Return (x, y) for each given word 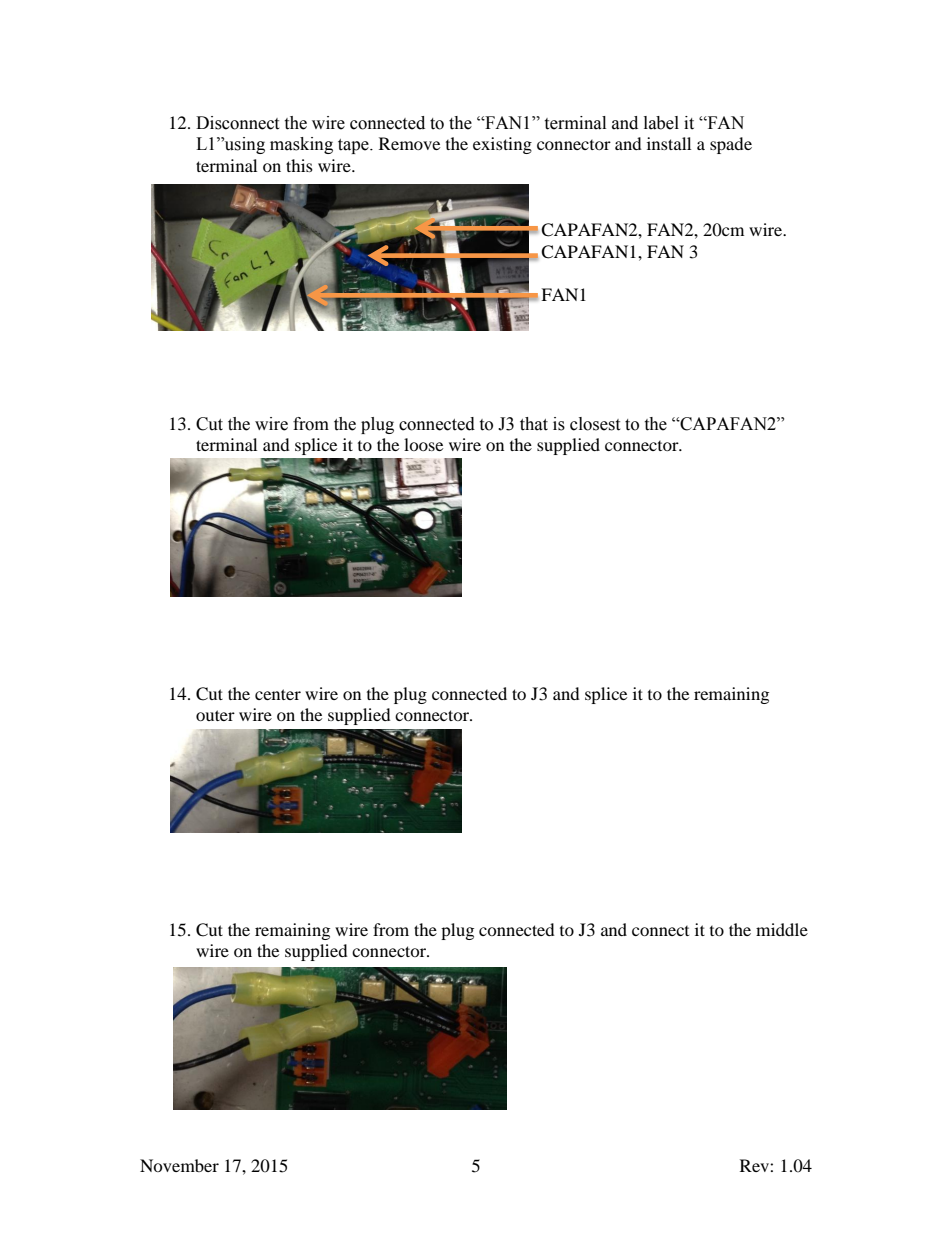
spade (731, 145)
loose (423, 444)
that (534, 424)
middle (782, 929)
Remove (409, 143)
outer (215, 715)
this (299, 165)
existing (502, 145)
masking (301, 145)
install (669, 143)
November (179, 1165)
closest (595, 424)
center (278, 694)
